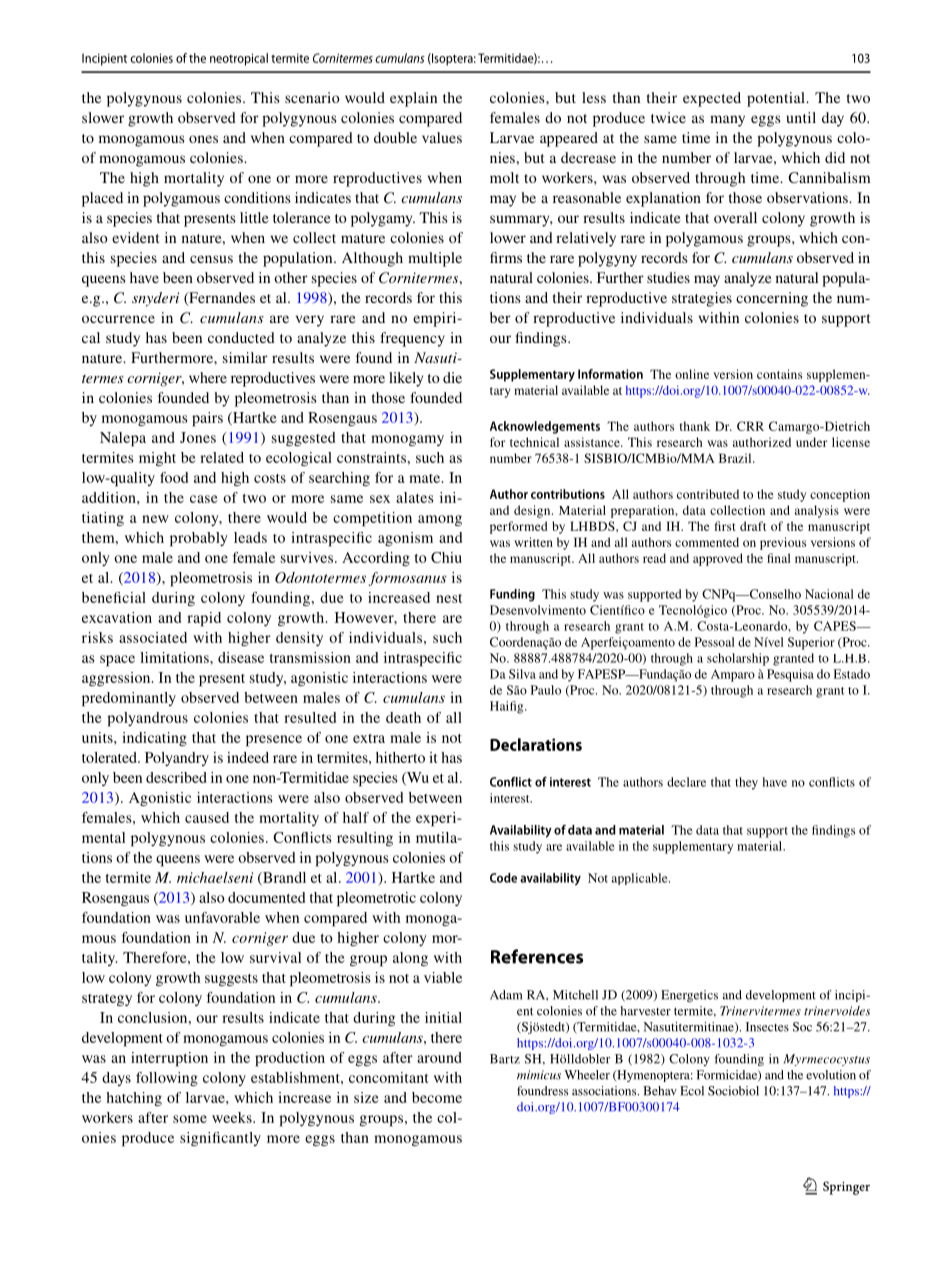 This screenshot has width=952, height=1265. I want to click on Amparo, so click(733, 675).
